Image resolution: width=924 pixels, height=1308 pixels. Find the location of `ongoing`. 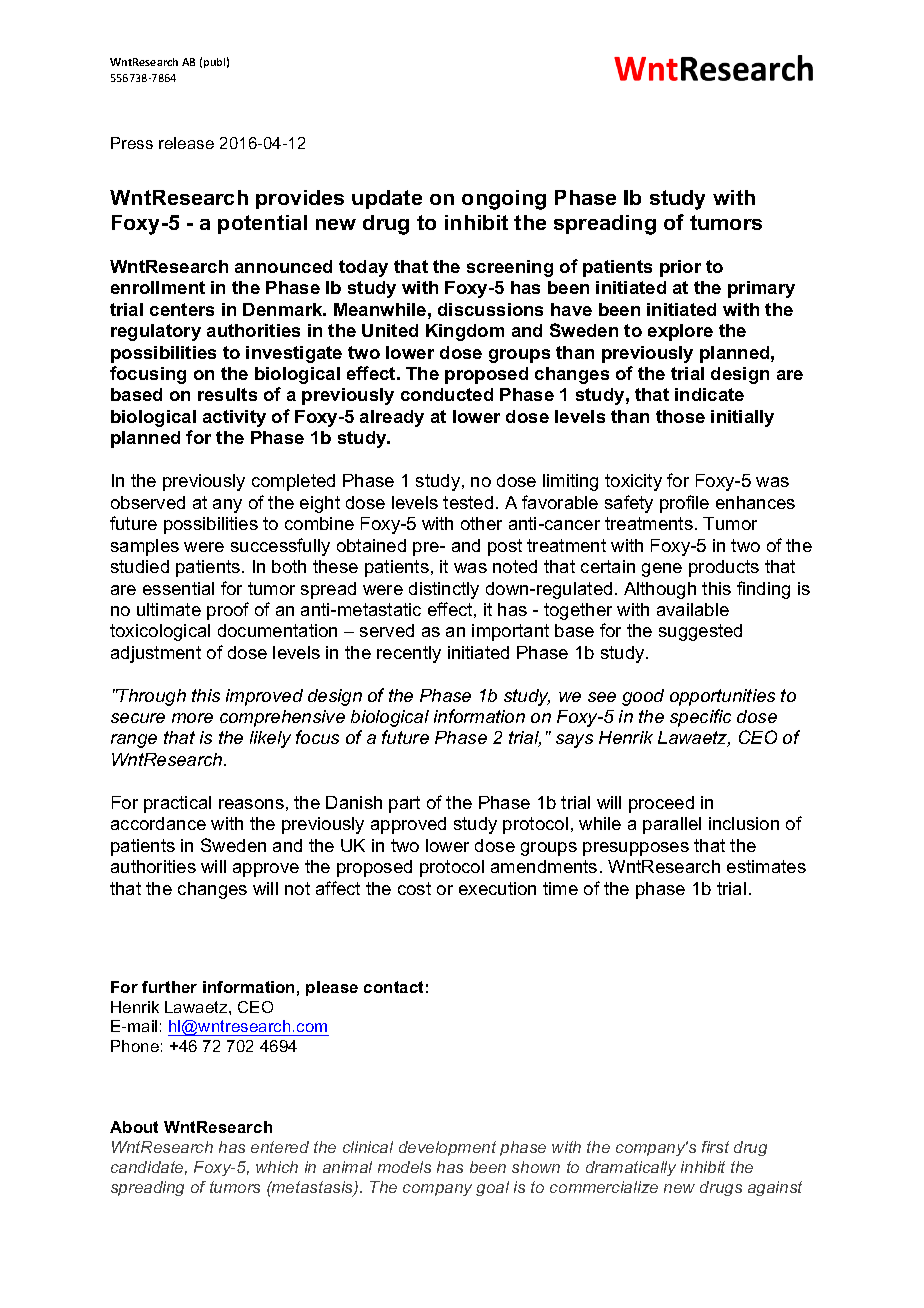

ongoing is located at coordinates (504, 200).
